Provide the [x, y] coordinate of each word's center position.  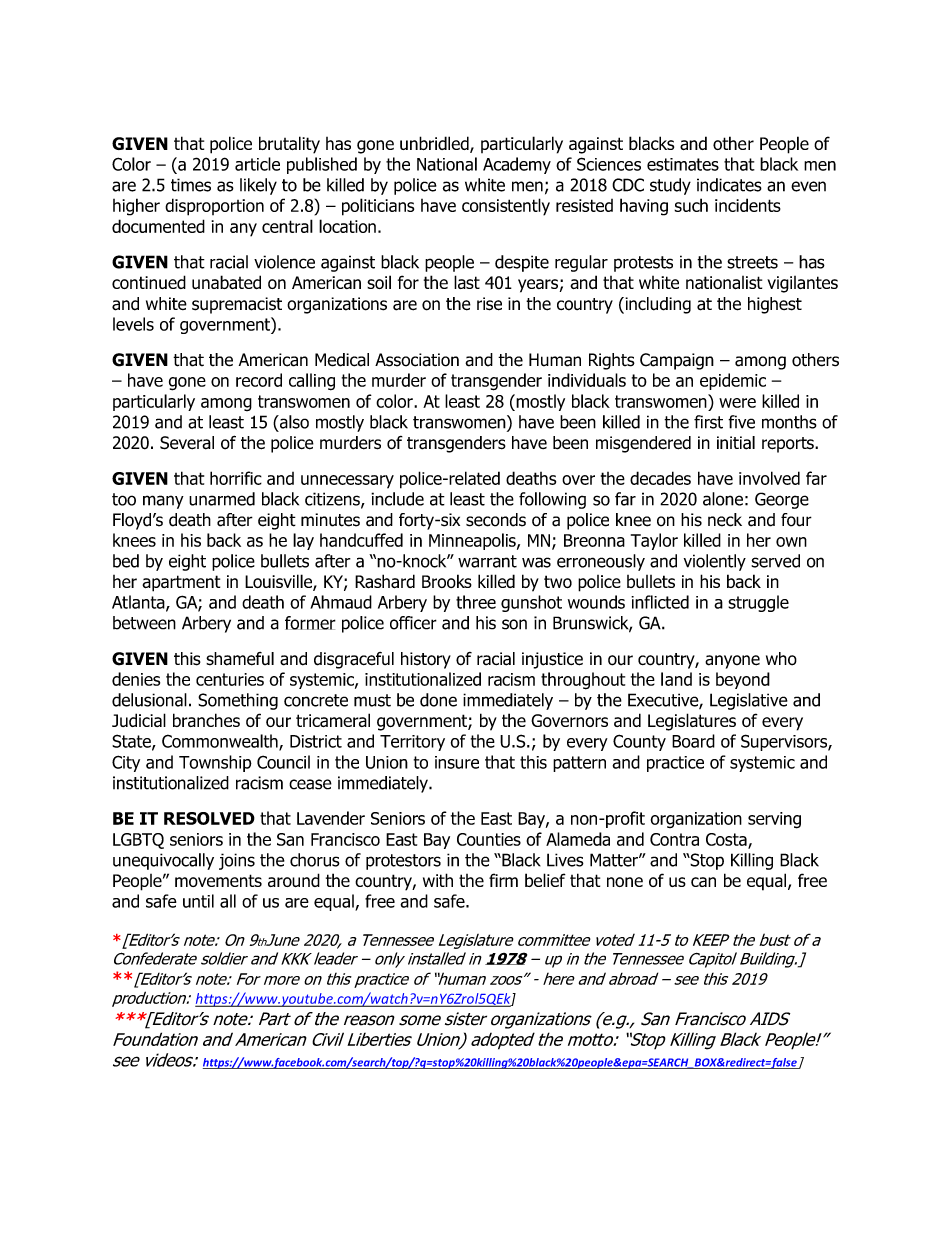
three [476, 602]
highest [775, 305]
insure [457, 762]
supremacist [237, 305]
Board [693, 741]
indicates [729, 185]
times [191, 185]
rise [489, 304]
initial [736, 443]
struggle [758, 603]
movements [218, 880]
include [397, 499]
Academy [517, 165]
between [144, 623]
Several [187, 443]
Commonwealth [221, 742]
